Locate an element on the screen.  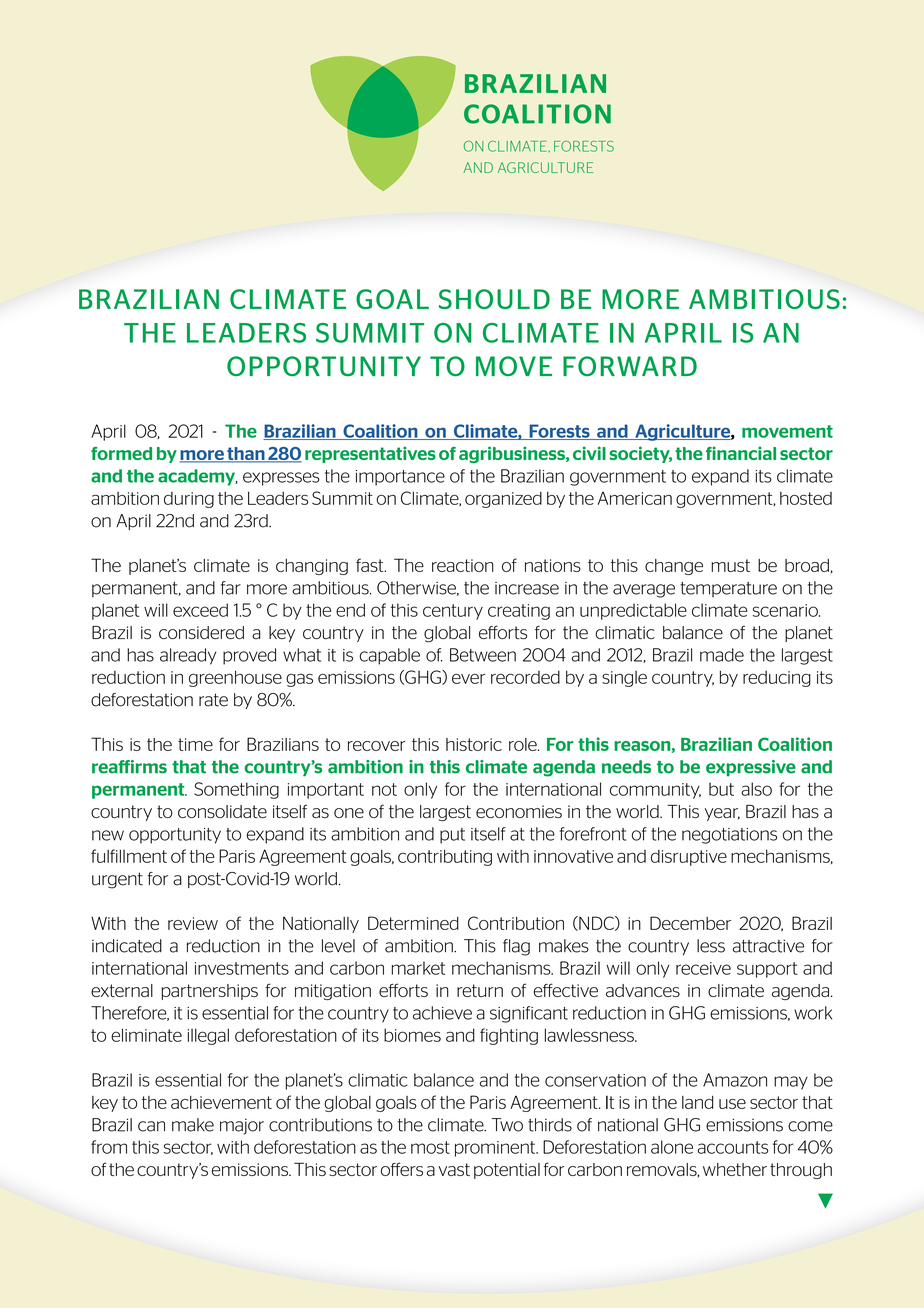
temperature is located at coordinates (728, 589).
